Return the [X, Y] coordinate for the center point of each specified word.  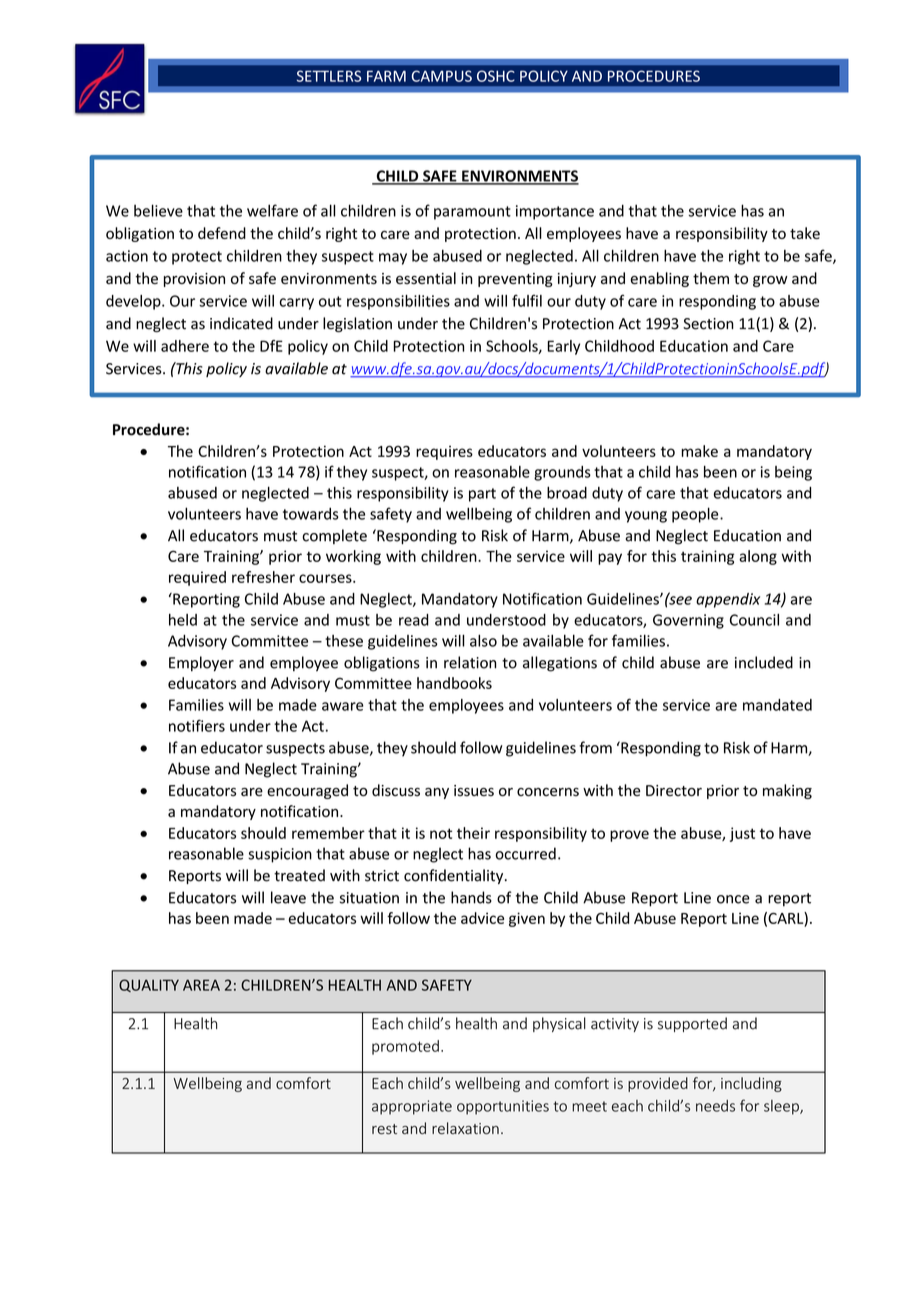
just [742, 834]
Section [708, 324]
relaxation [465, 1128]
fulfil [527, 300]
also [483, 640]
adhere [185, 346]
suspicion [280, 855]
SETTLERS [329, 76]
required [197, 578]
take [805, 233]
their [473, 833]
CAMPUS [442, 76]
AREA [201, 985]
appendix [728, 600]
